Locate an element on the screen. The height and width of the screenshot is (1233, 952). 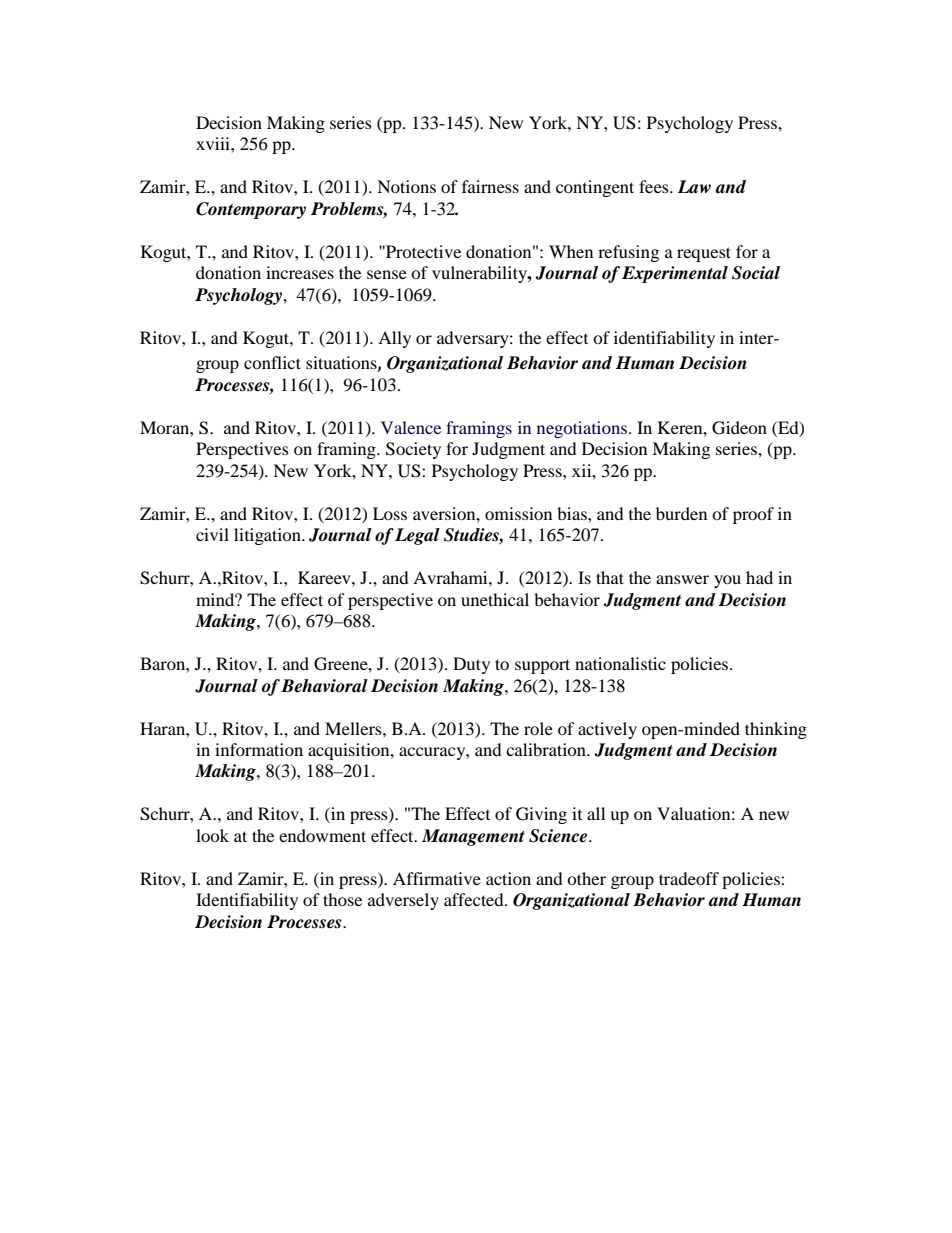
litigation is located at coordinates (268, 536).
